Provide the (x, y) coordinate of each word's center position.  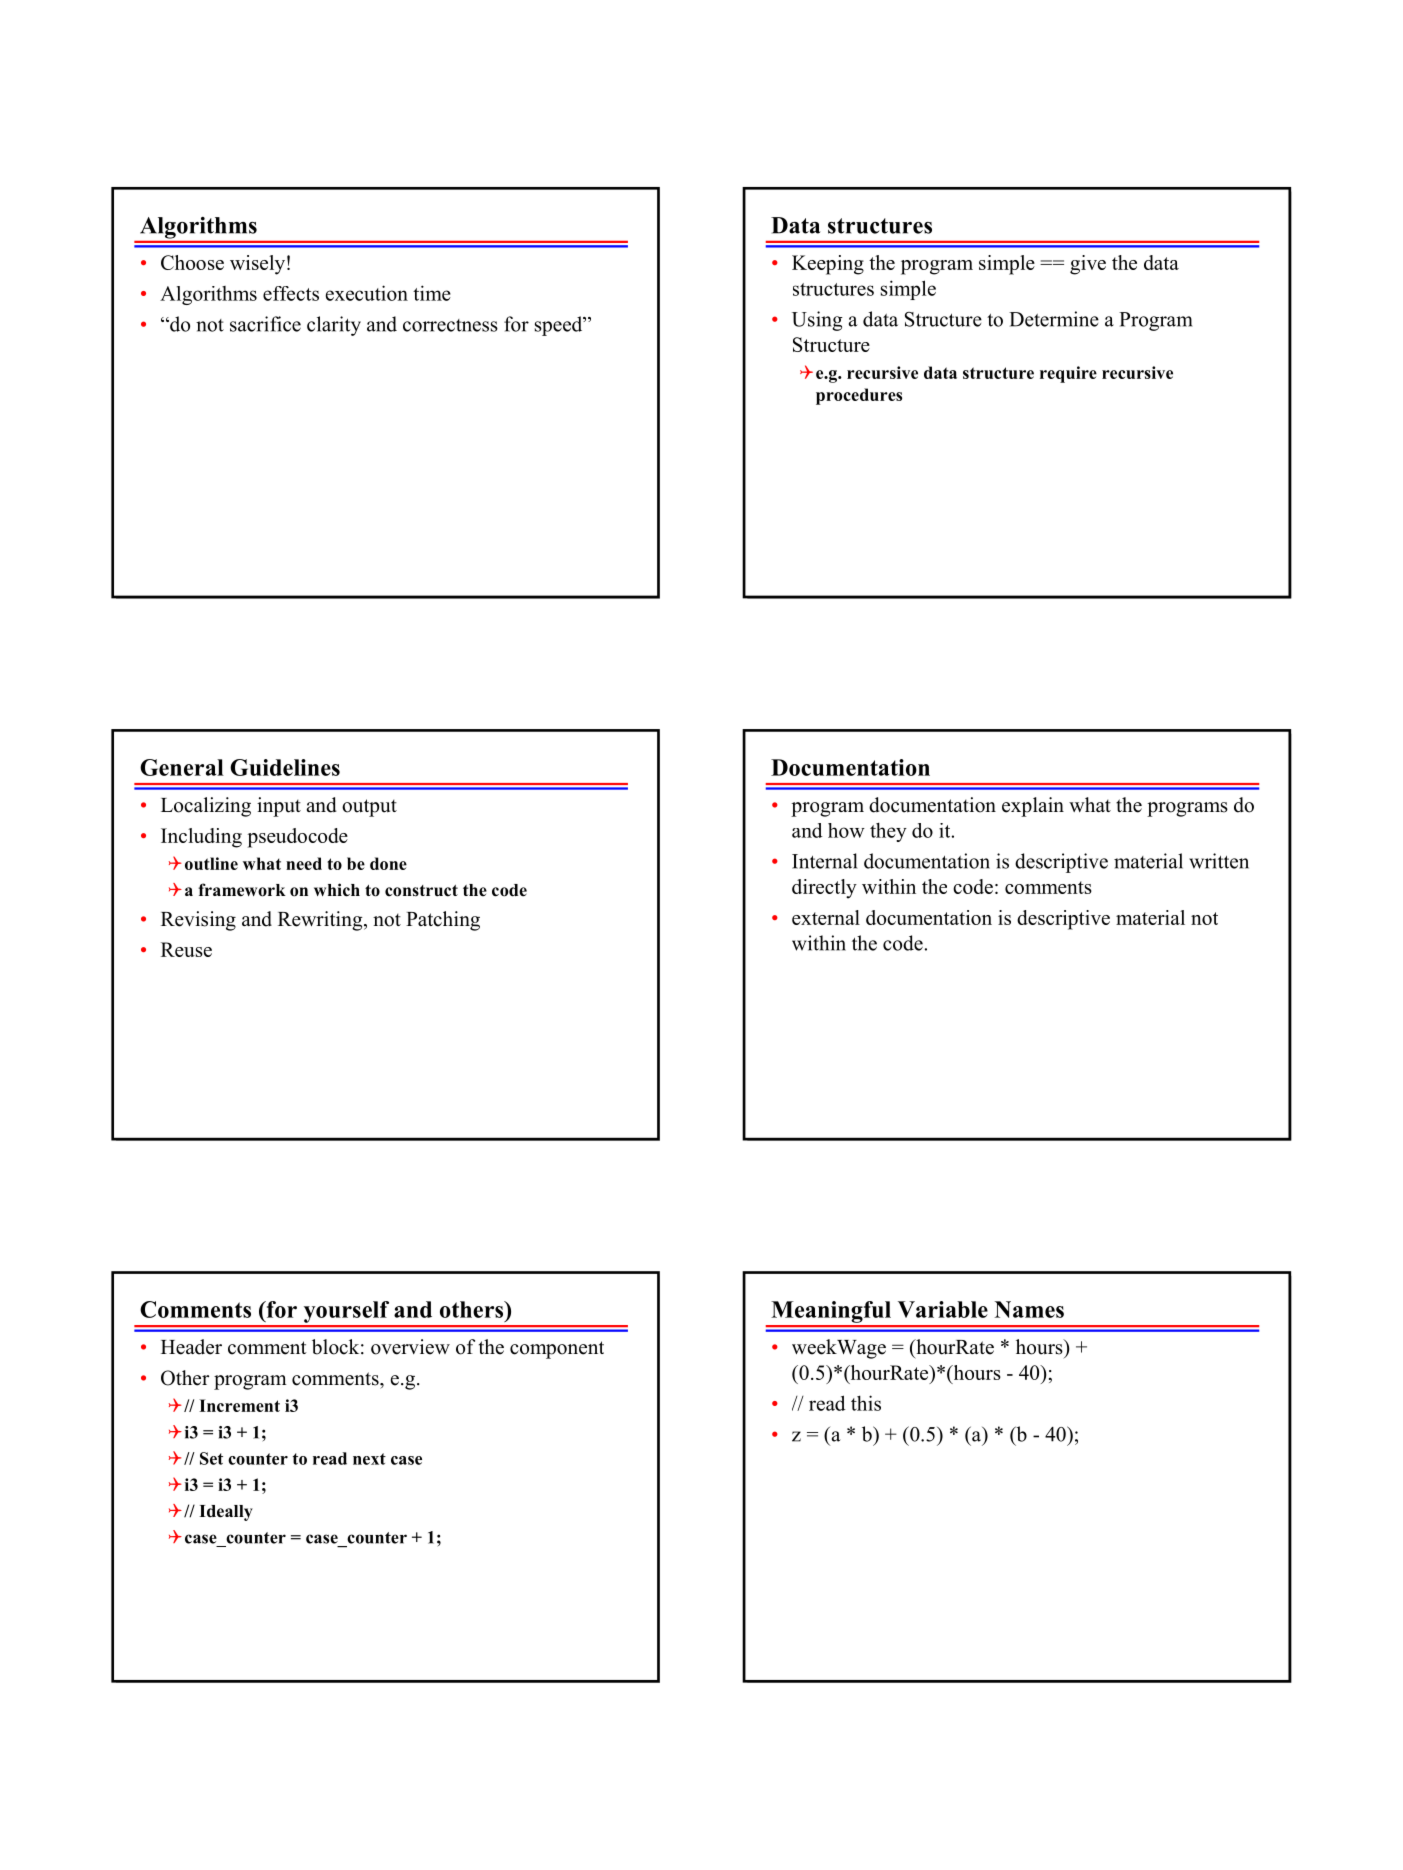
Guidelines (285, 767)
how (846, 830)
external (826, 917)
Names (1029, 1309)
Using (817, 321)
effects (291, 293)
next (369, 1459)
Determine (1054, 319)
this (866, 1403)
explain (1033, 807)
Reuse (186, 949)
